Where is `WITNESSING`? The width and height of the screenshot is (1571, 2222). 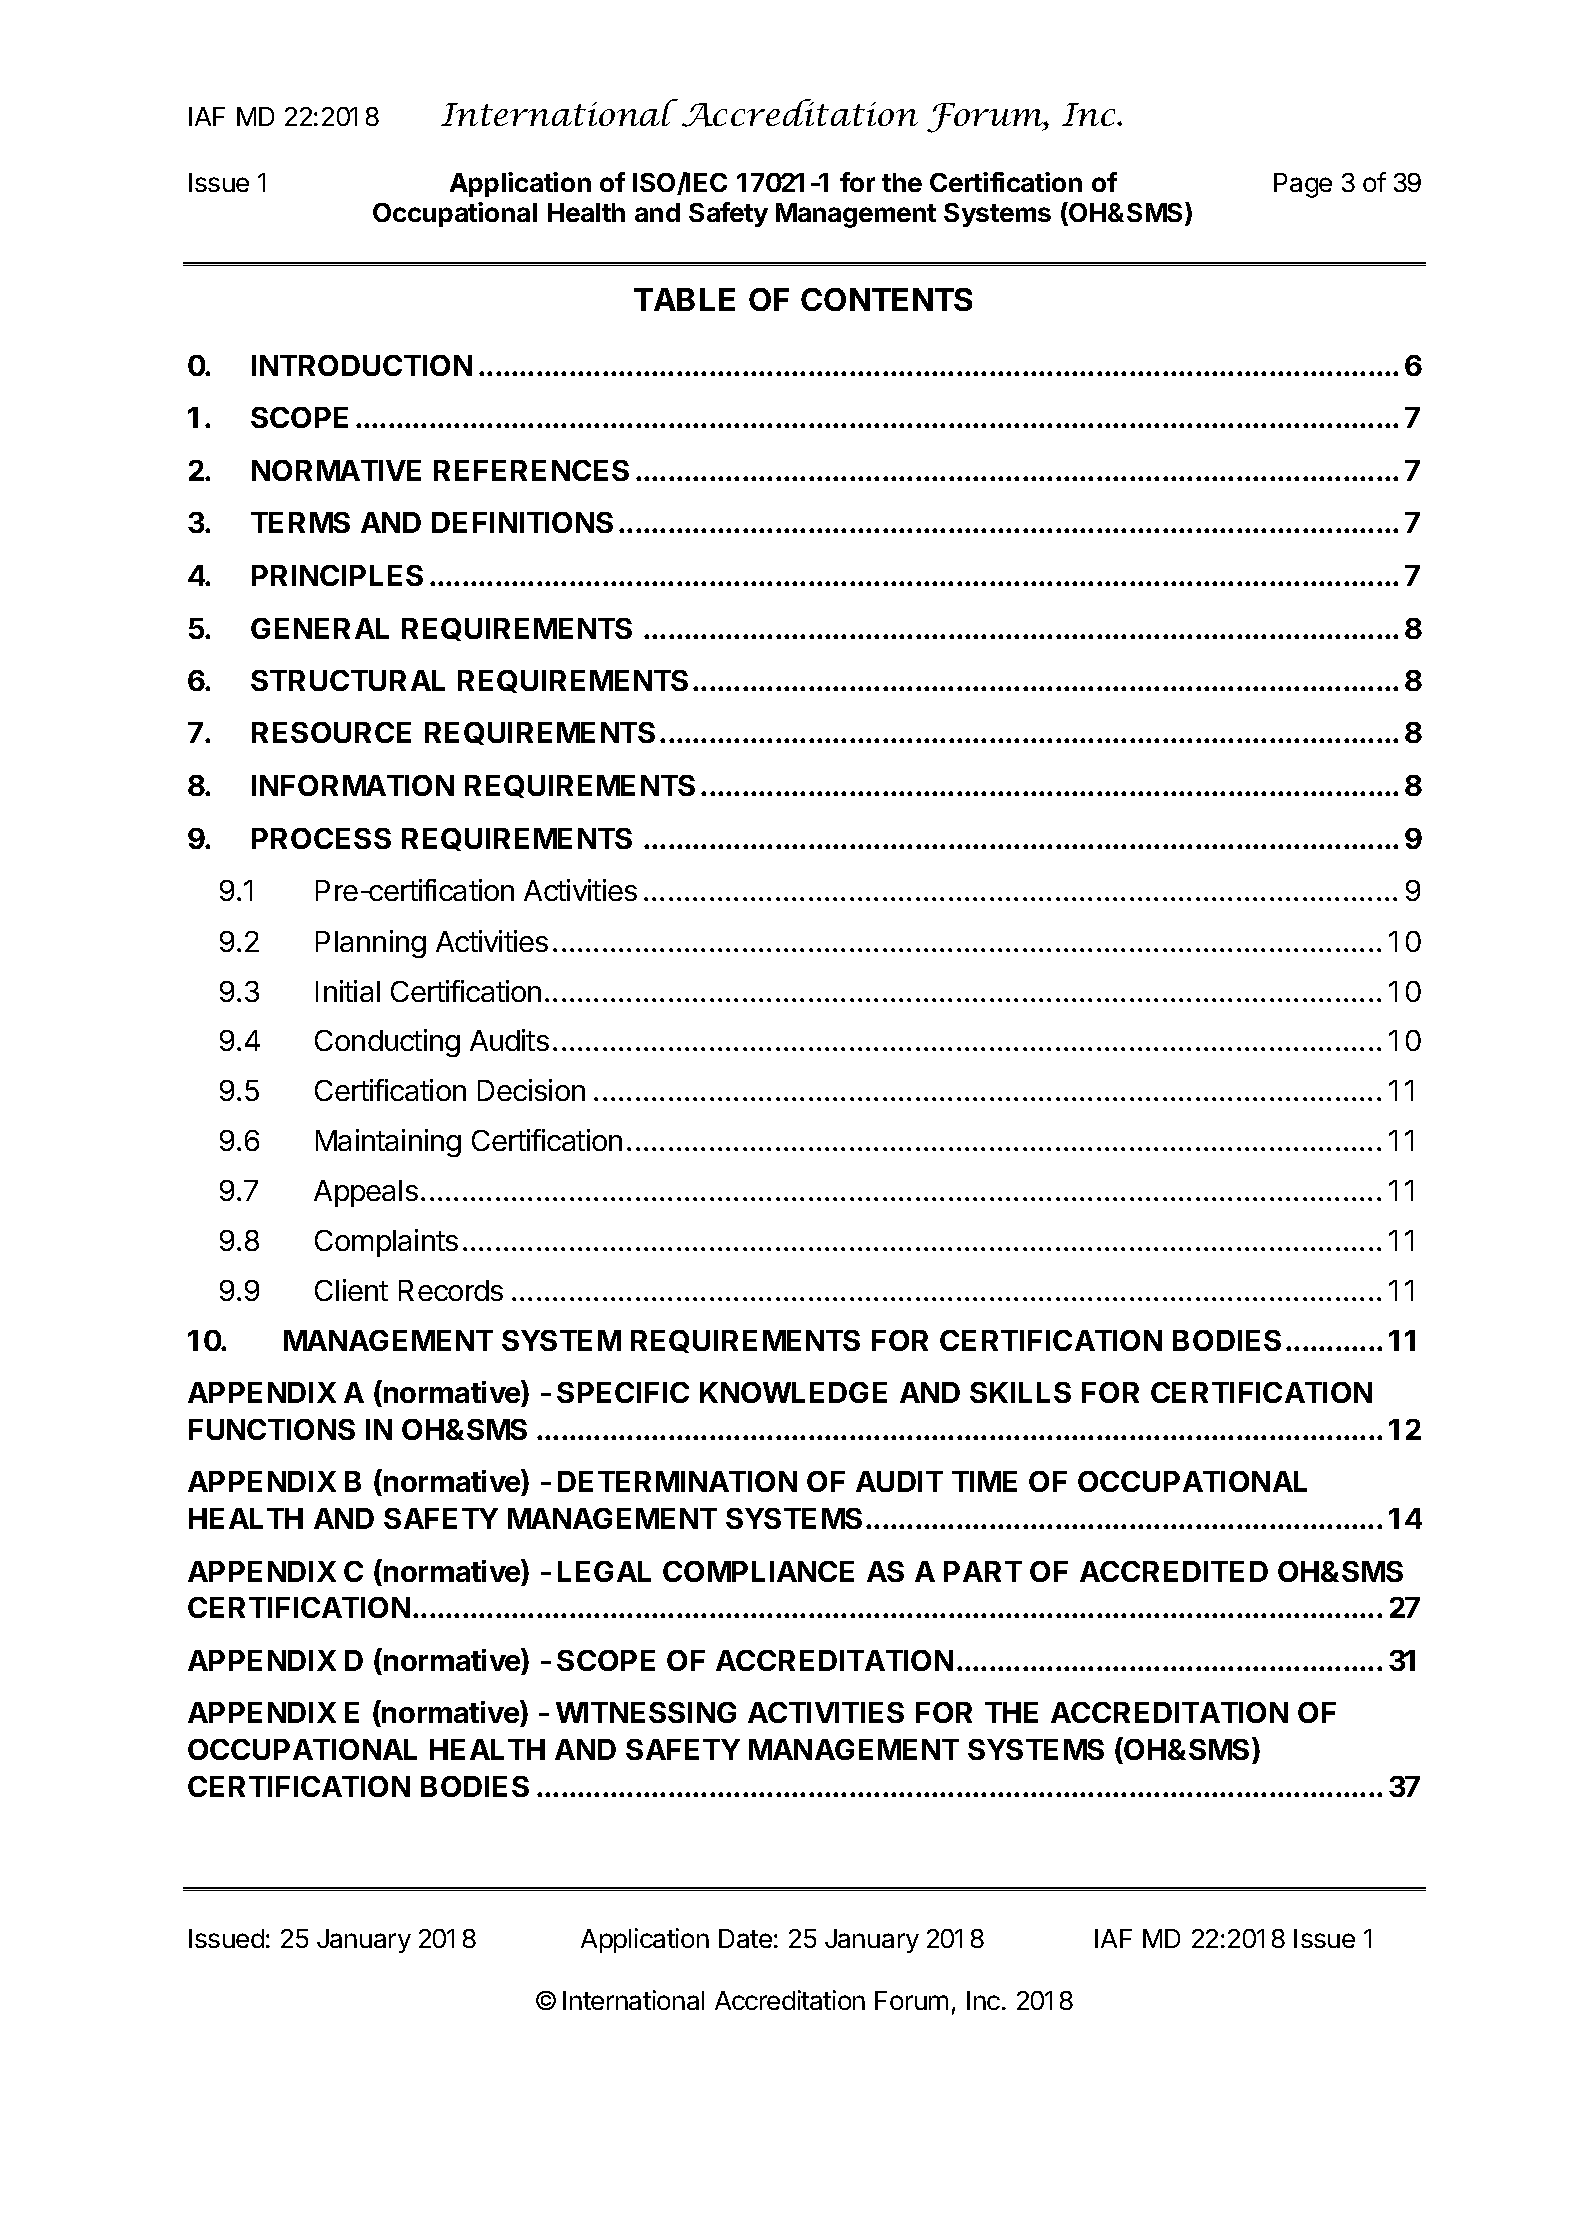 WITNESSING is located at coordinates (646, 1712).
